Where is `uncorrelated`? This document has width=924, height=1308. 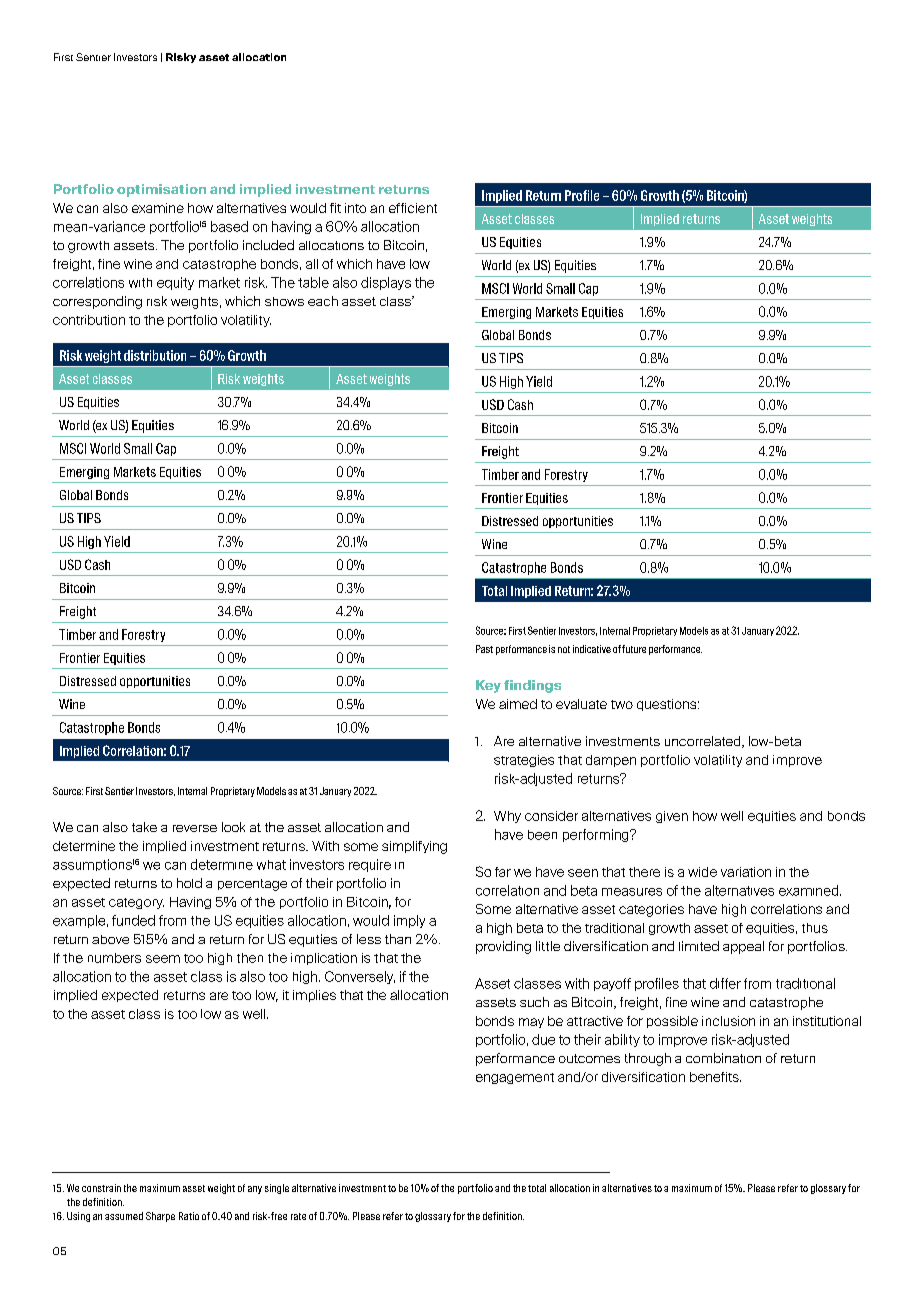
uncorrelated is located at coordinates (704, 742).
